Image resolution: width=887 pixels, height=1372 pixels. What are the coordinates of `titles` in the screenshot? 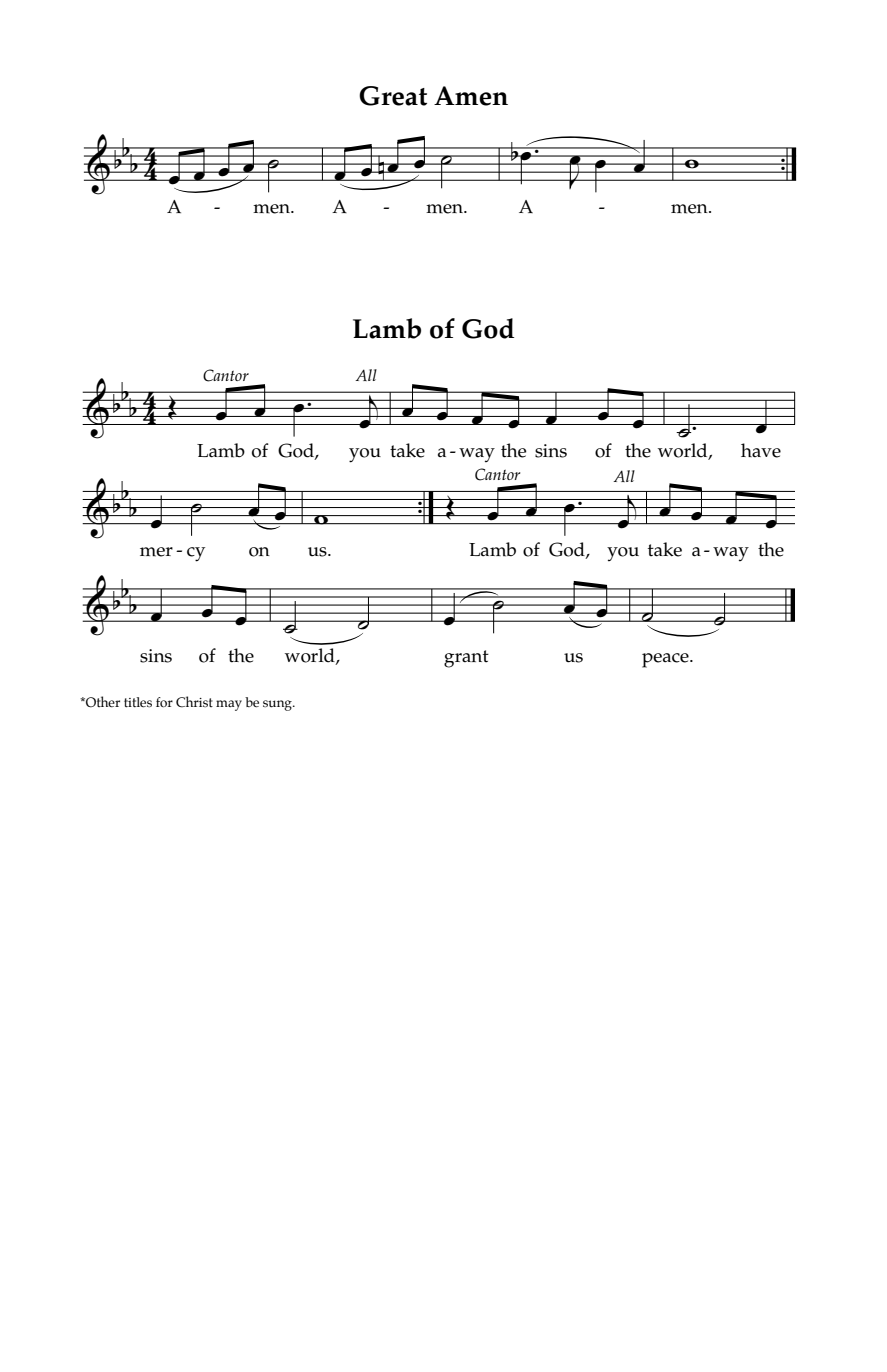 It's located at (138, 702).
